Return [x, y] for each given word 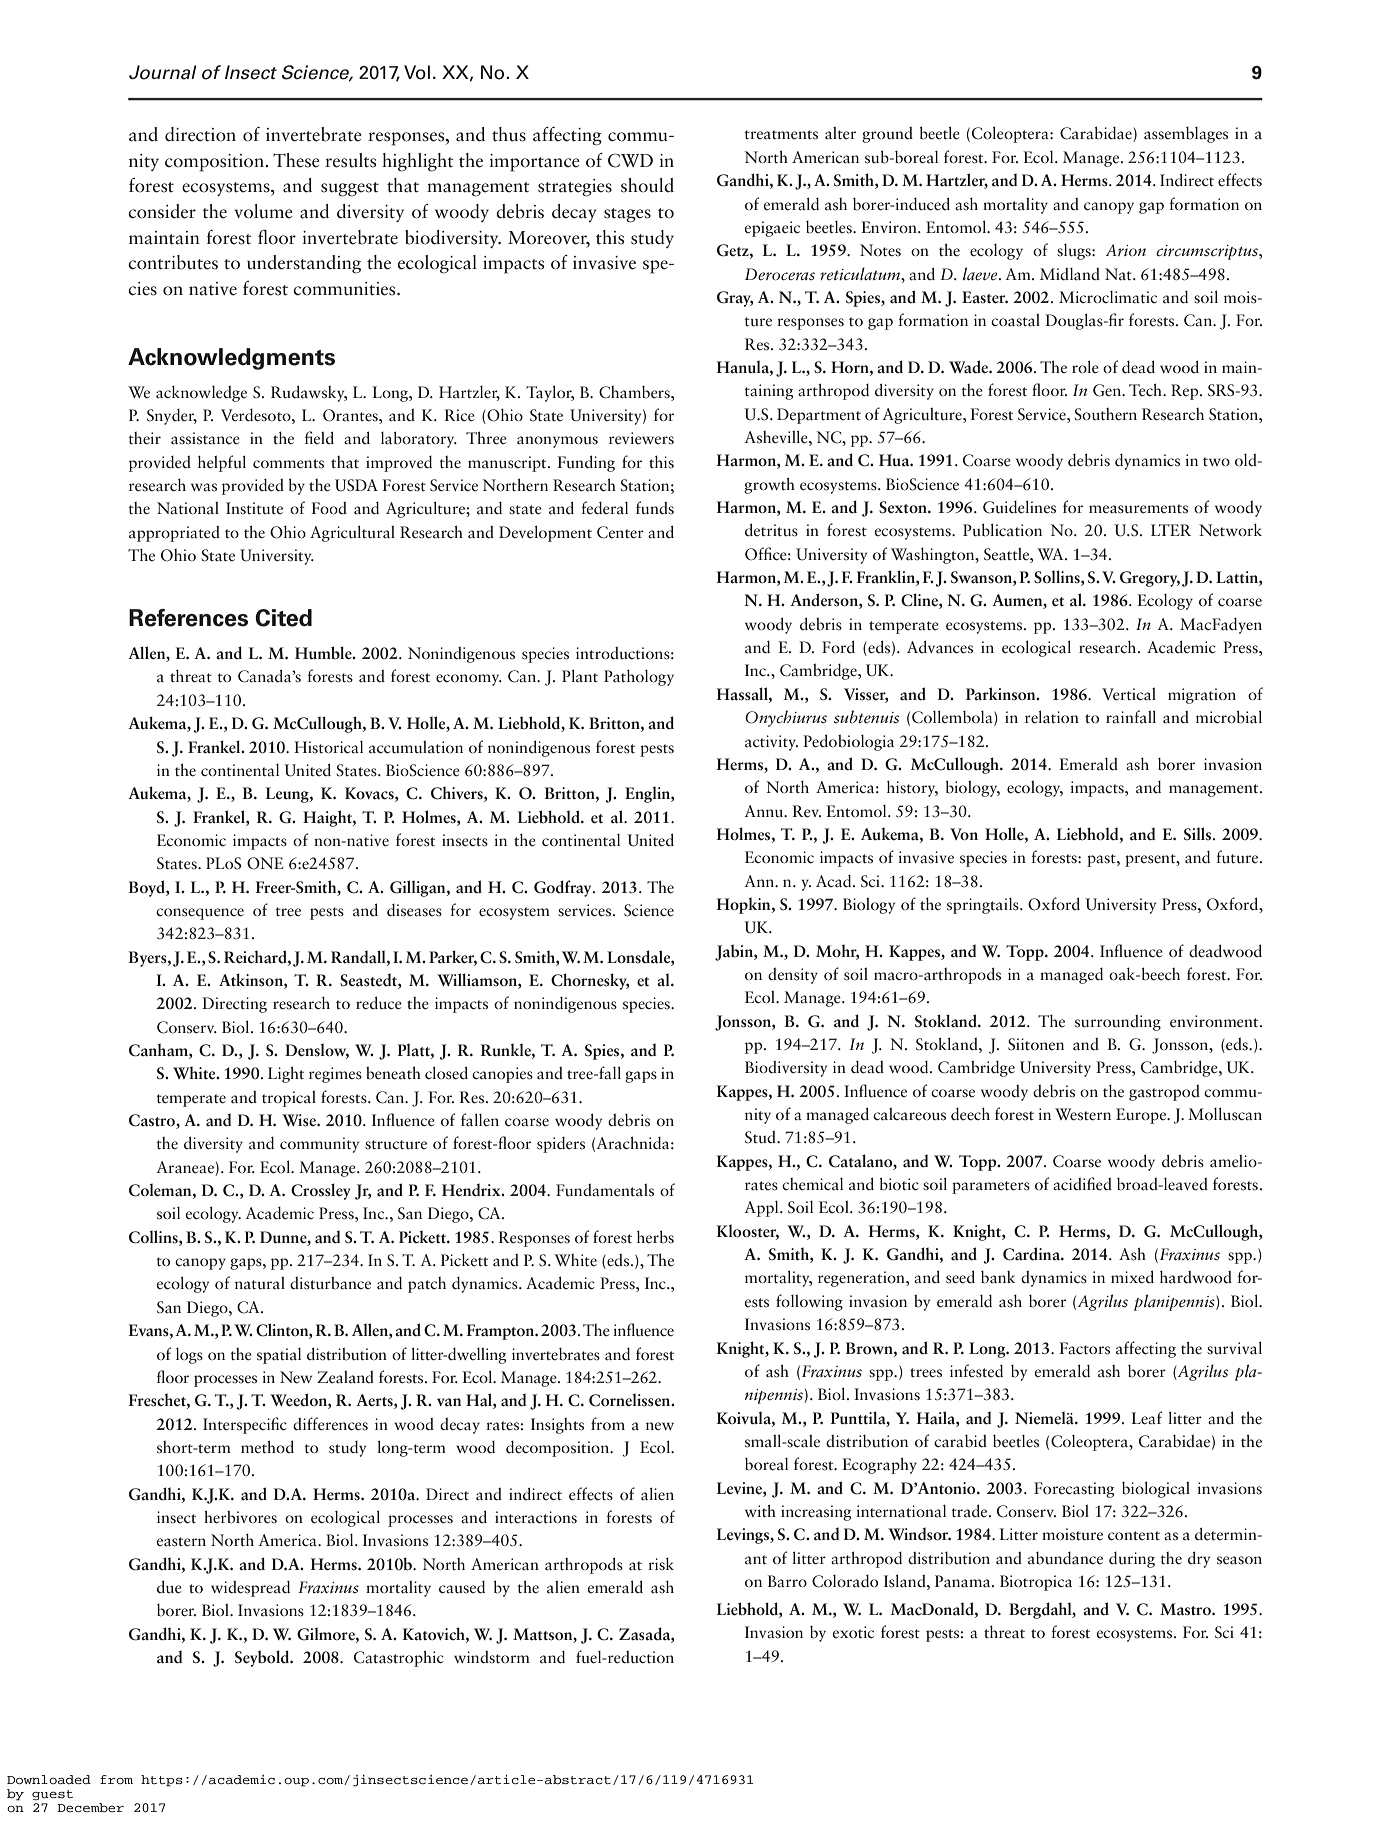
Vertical [1129, 694]
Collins [154, 1237]
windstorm [492, 1657]
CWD [630, 160]
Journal [162, 72]
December [90, 1807]
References [188, 618]
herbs [655, 1237]
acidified [1082, 1184]
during [1132, 1560]
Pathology [639, 678]
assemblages [1186, 135]
